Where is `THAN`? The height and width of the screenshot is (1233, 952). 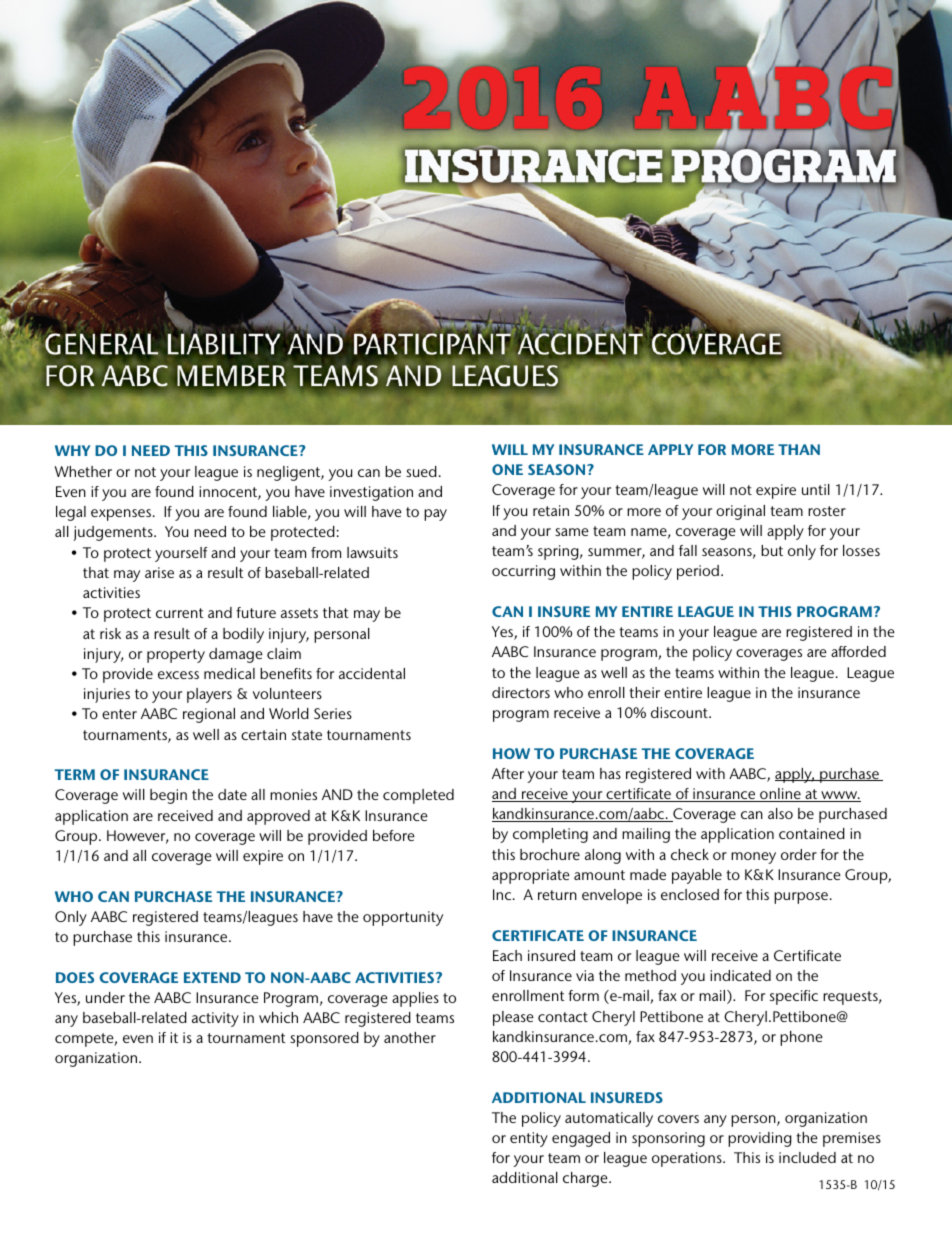 THAN is located at coordinates (799, 449).
